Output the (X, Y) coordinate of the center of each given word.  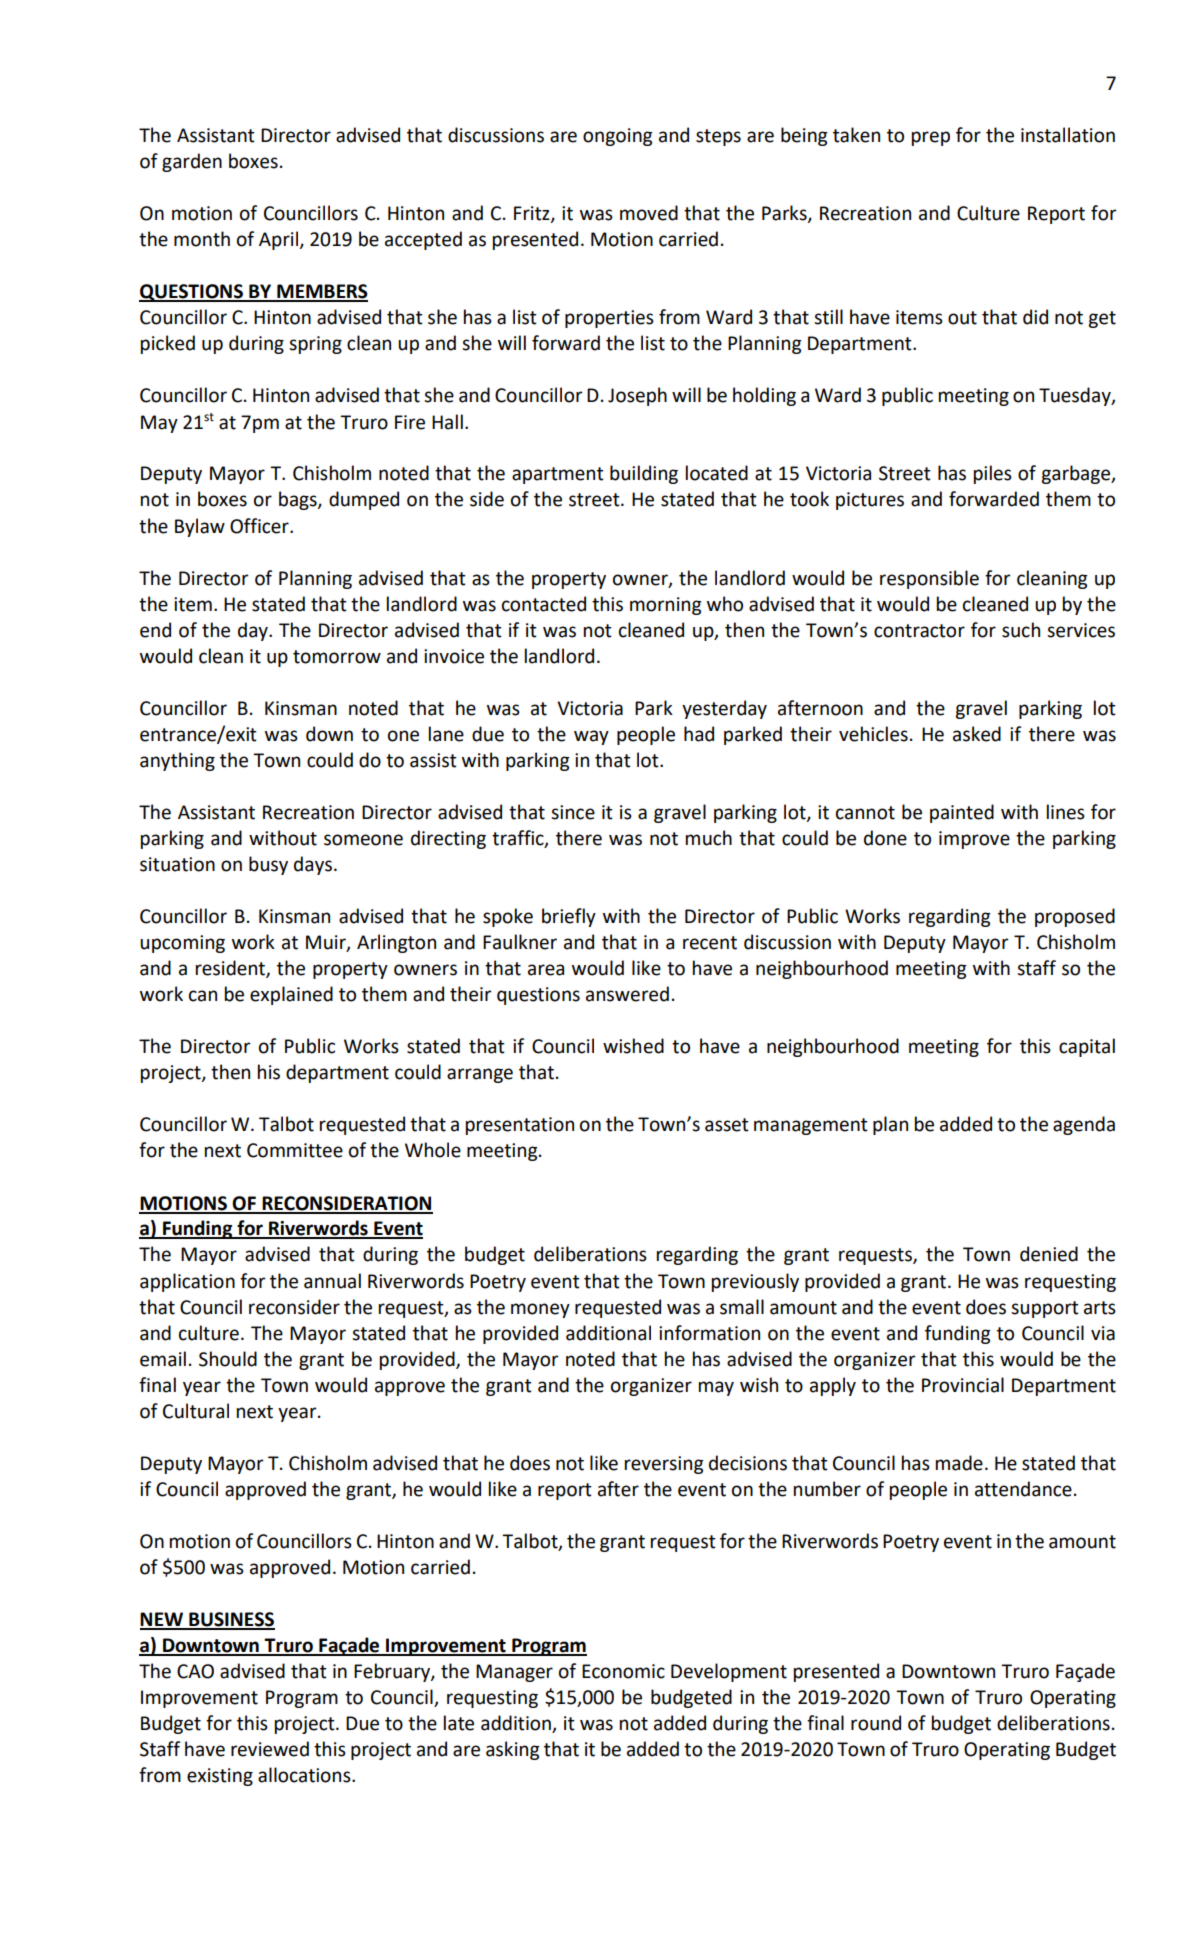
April (280, 240)
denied (1049, 1254)
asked (977, 734)
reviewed (270, 1749)
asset (727, 1125)
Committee (295, 1150)
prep (931, 138)
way (591, 737)
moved (649, 213)
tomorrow (337, 657)
